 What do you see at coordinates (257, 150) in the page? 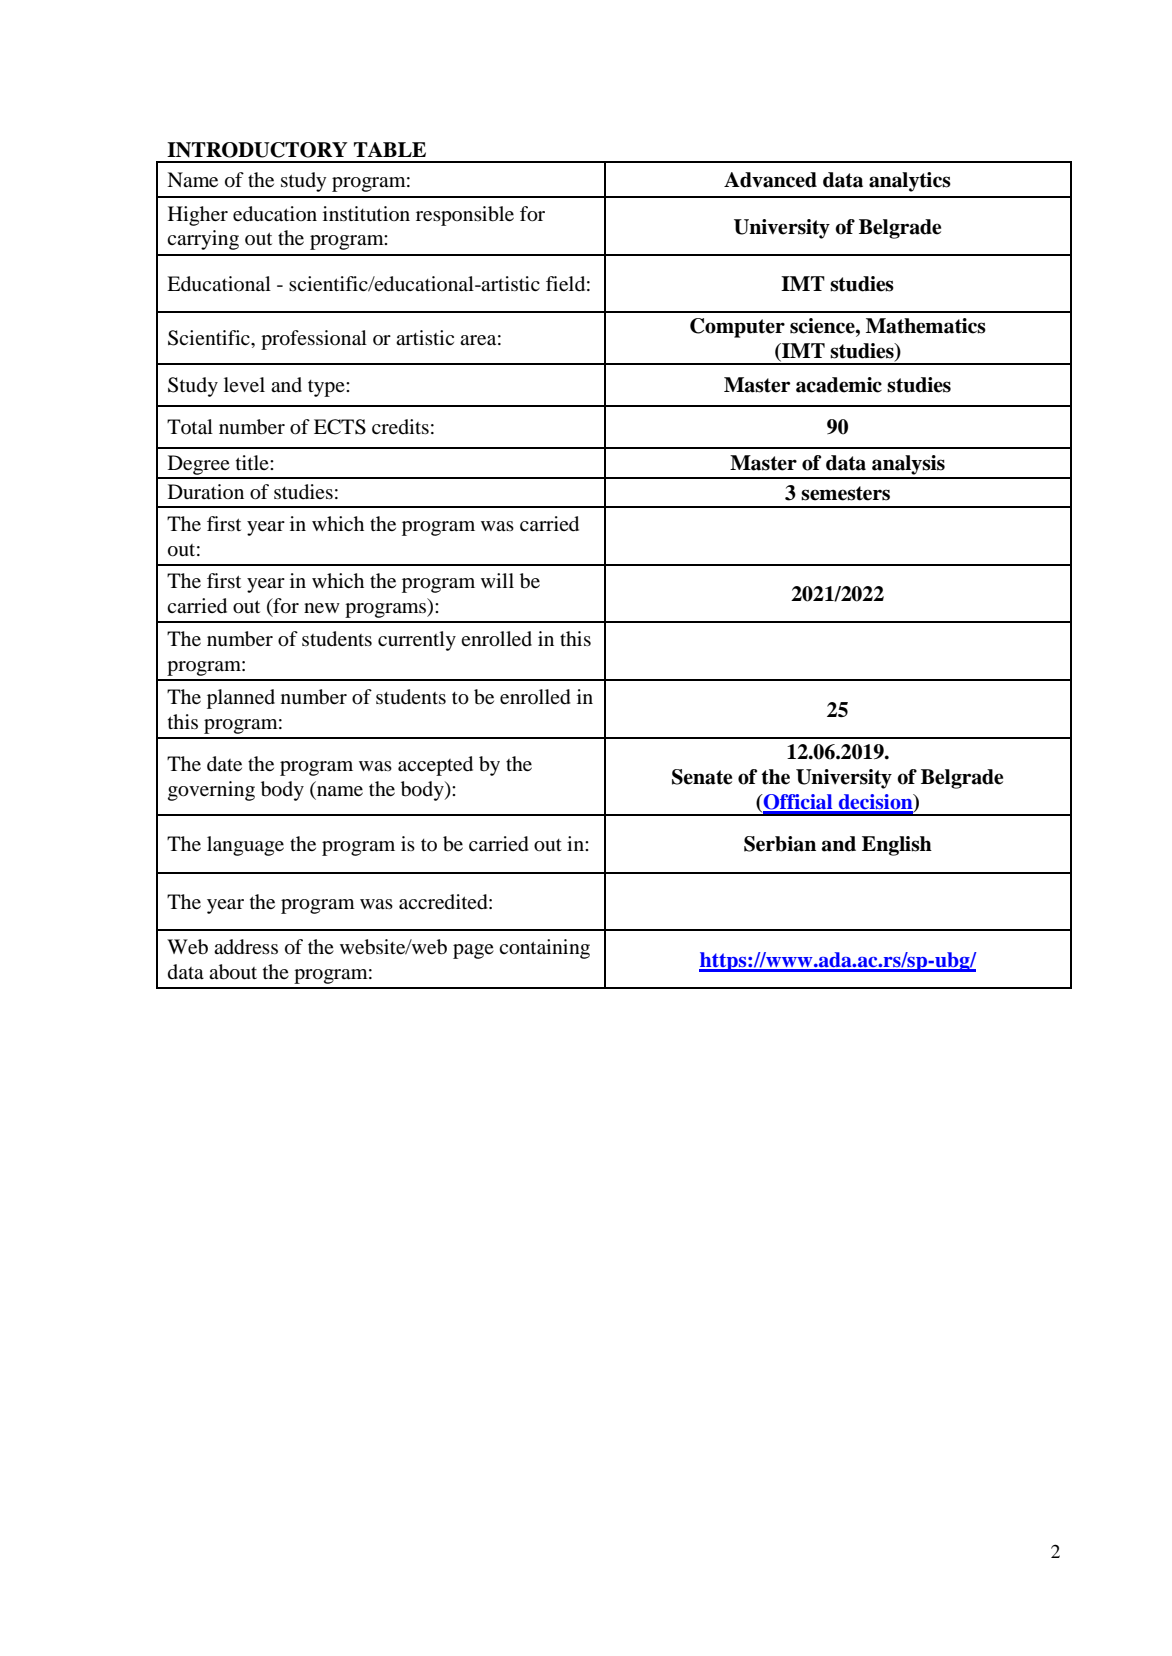
I see `INTRODUCTORY` at bounding box center [257, 150].
